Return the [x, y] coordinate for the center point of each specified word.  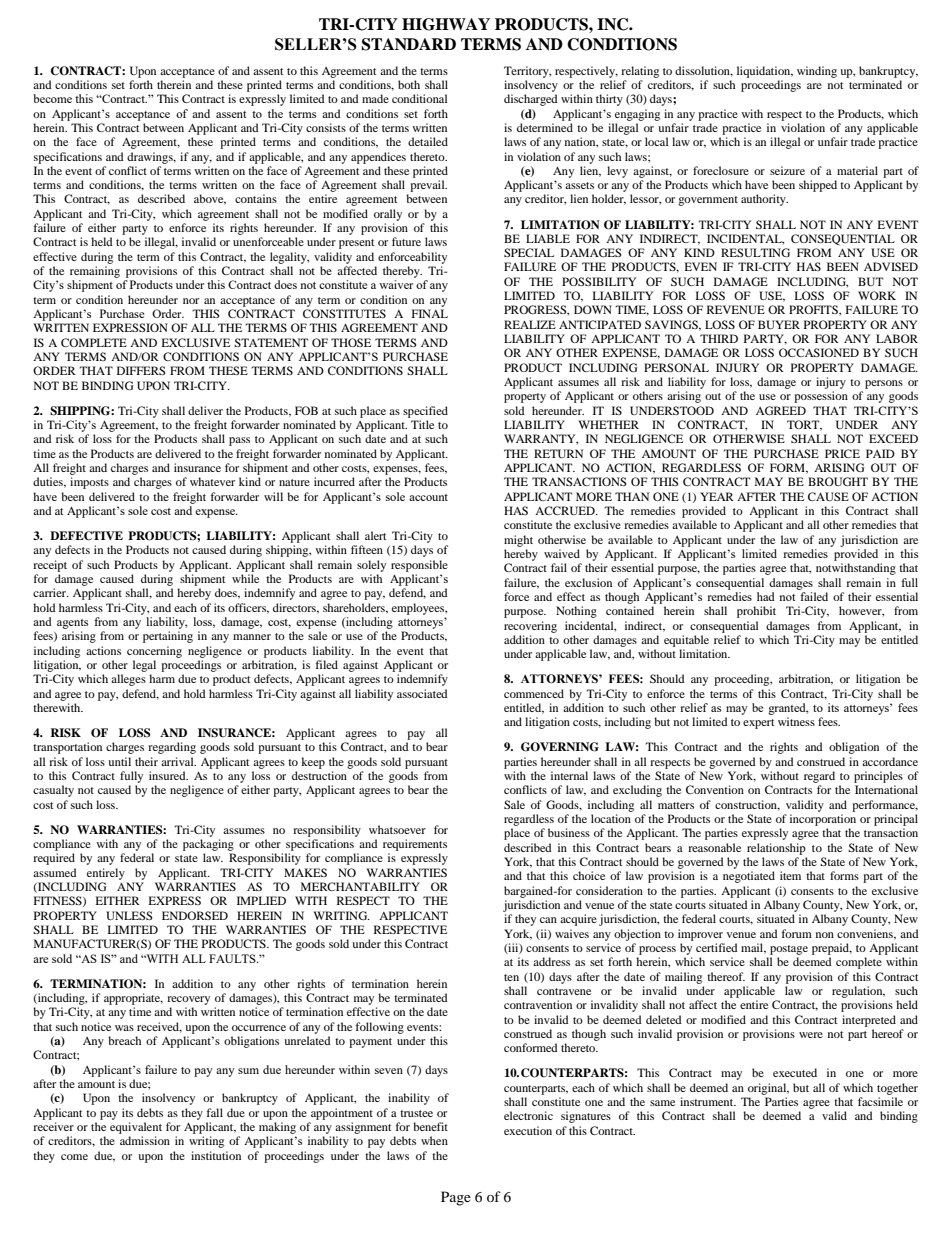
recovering [530, 627]
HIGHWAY [446, 24]
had [766, 596]
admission [145, 1140]
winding [817, 72]
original [768, 1089]
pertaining [168, 637]
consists [326, 127]
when [434, 1140]
